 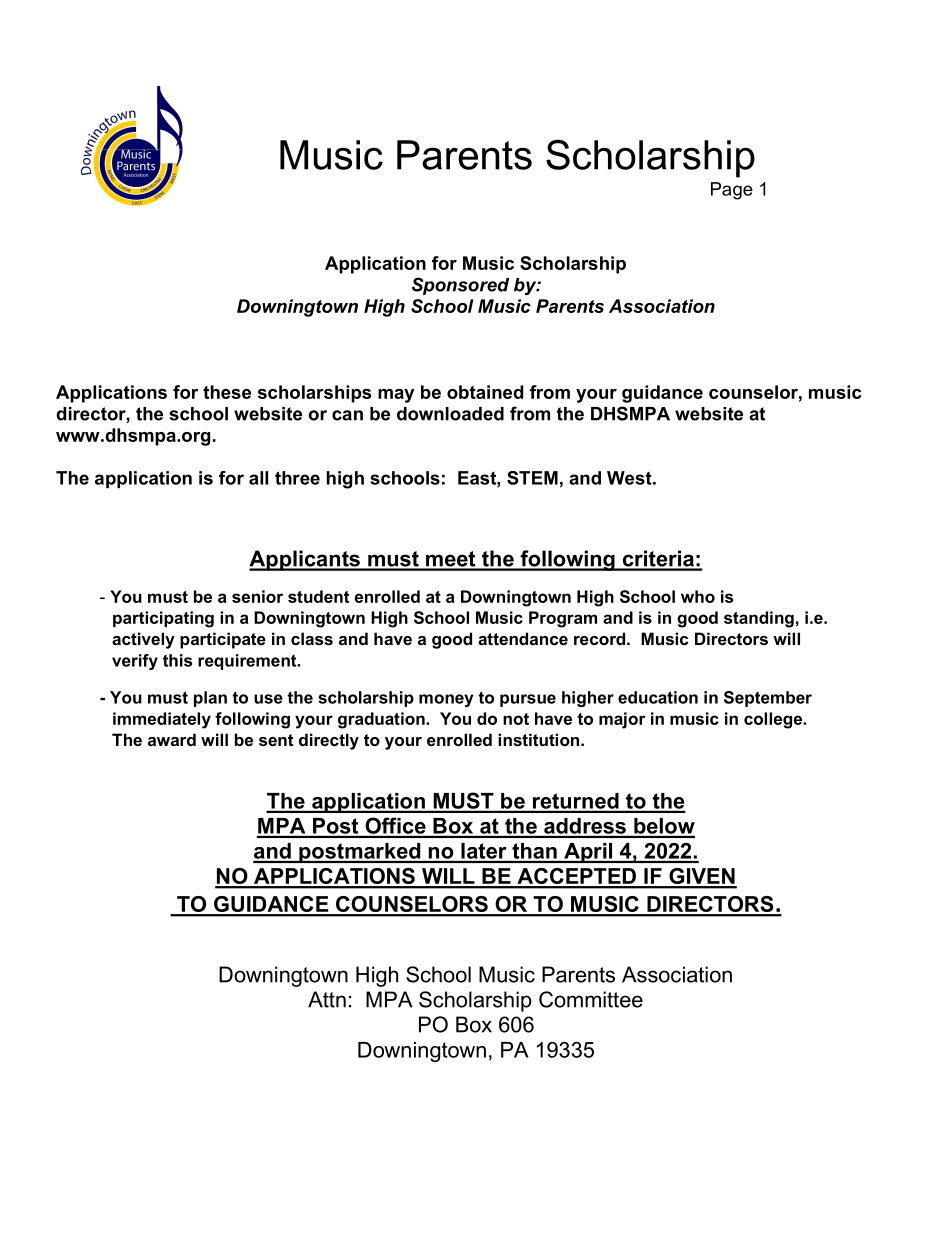 I want to click on downloaded, so click(x=450, y=414).
